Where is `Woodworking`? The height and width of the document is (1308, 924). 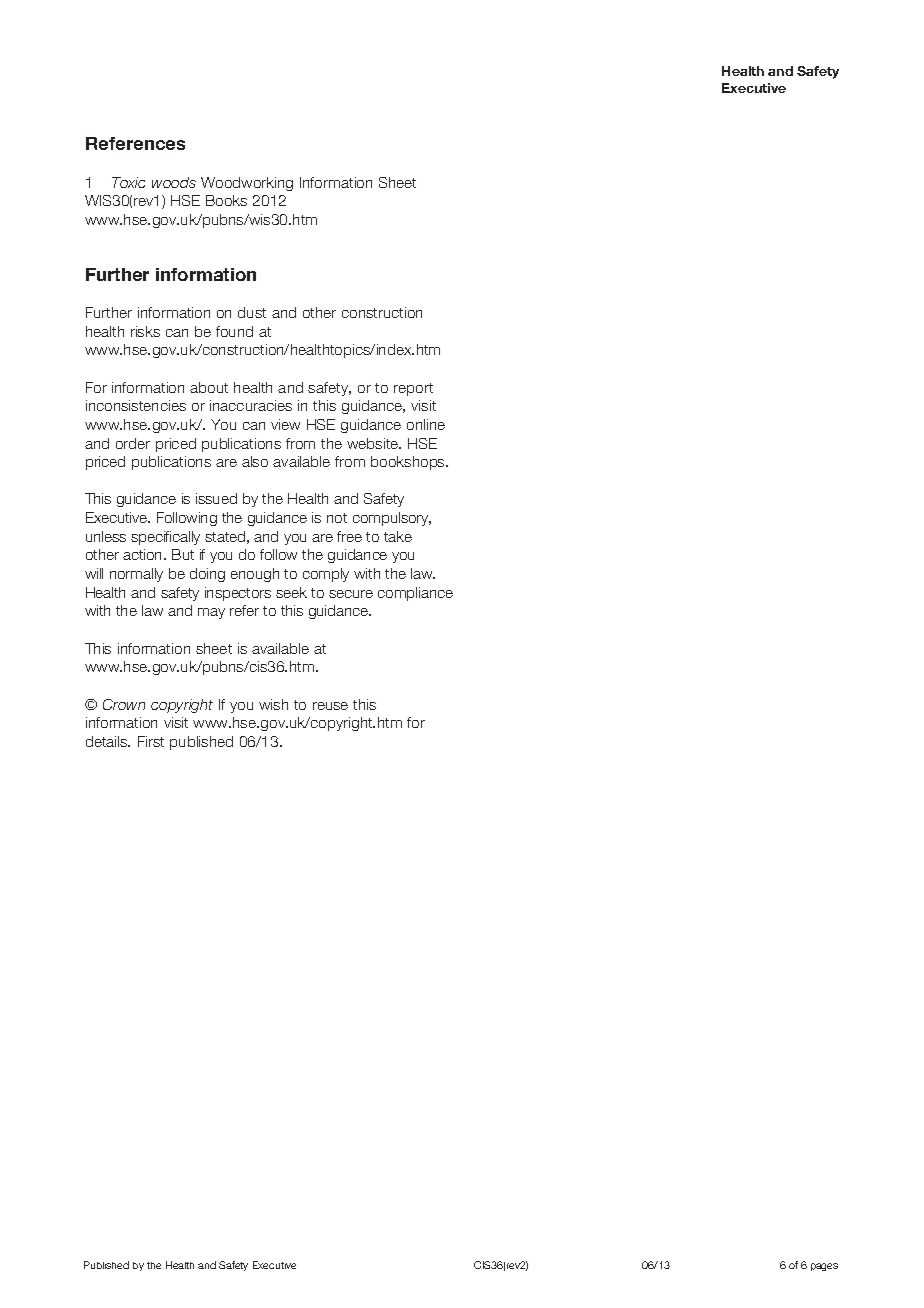
Woodworking is located at coordinates (247, 184).
